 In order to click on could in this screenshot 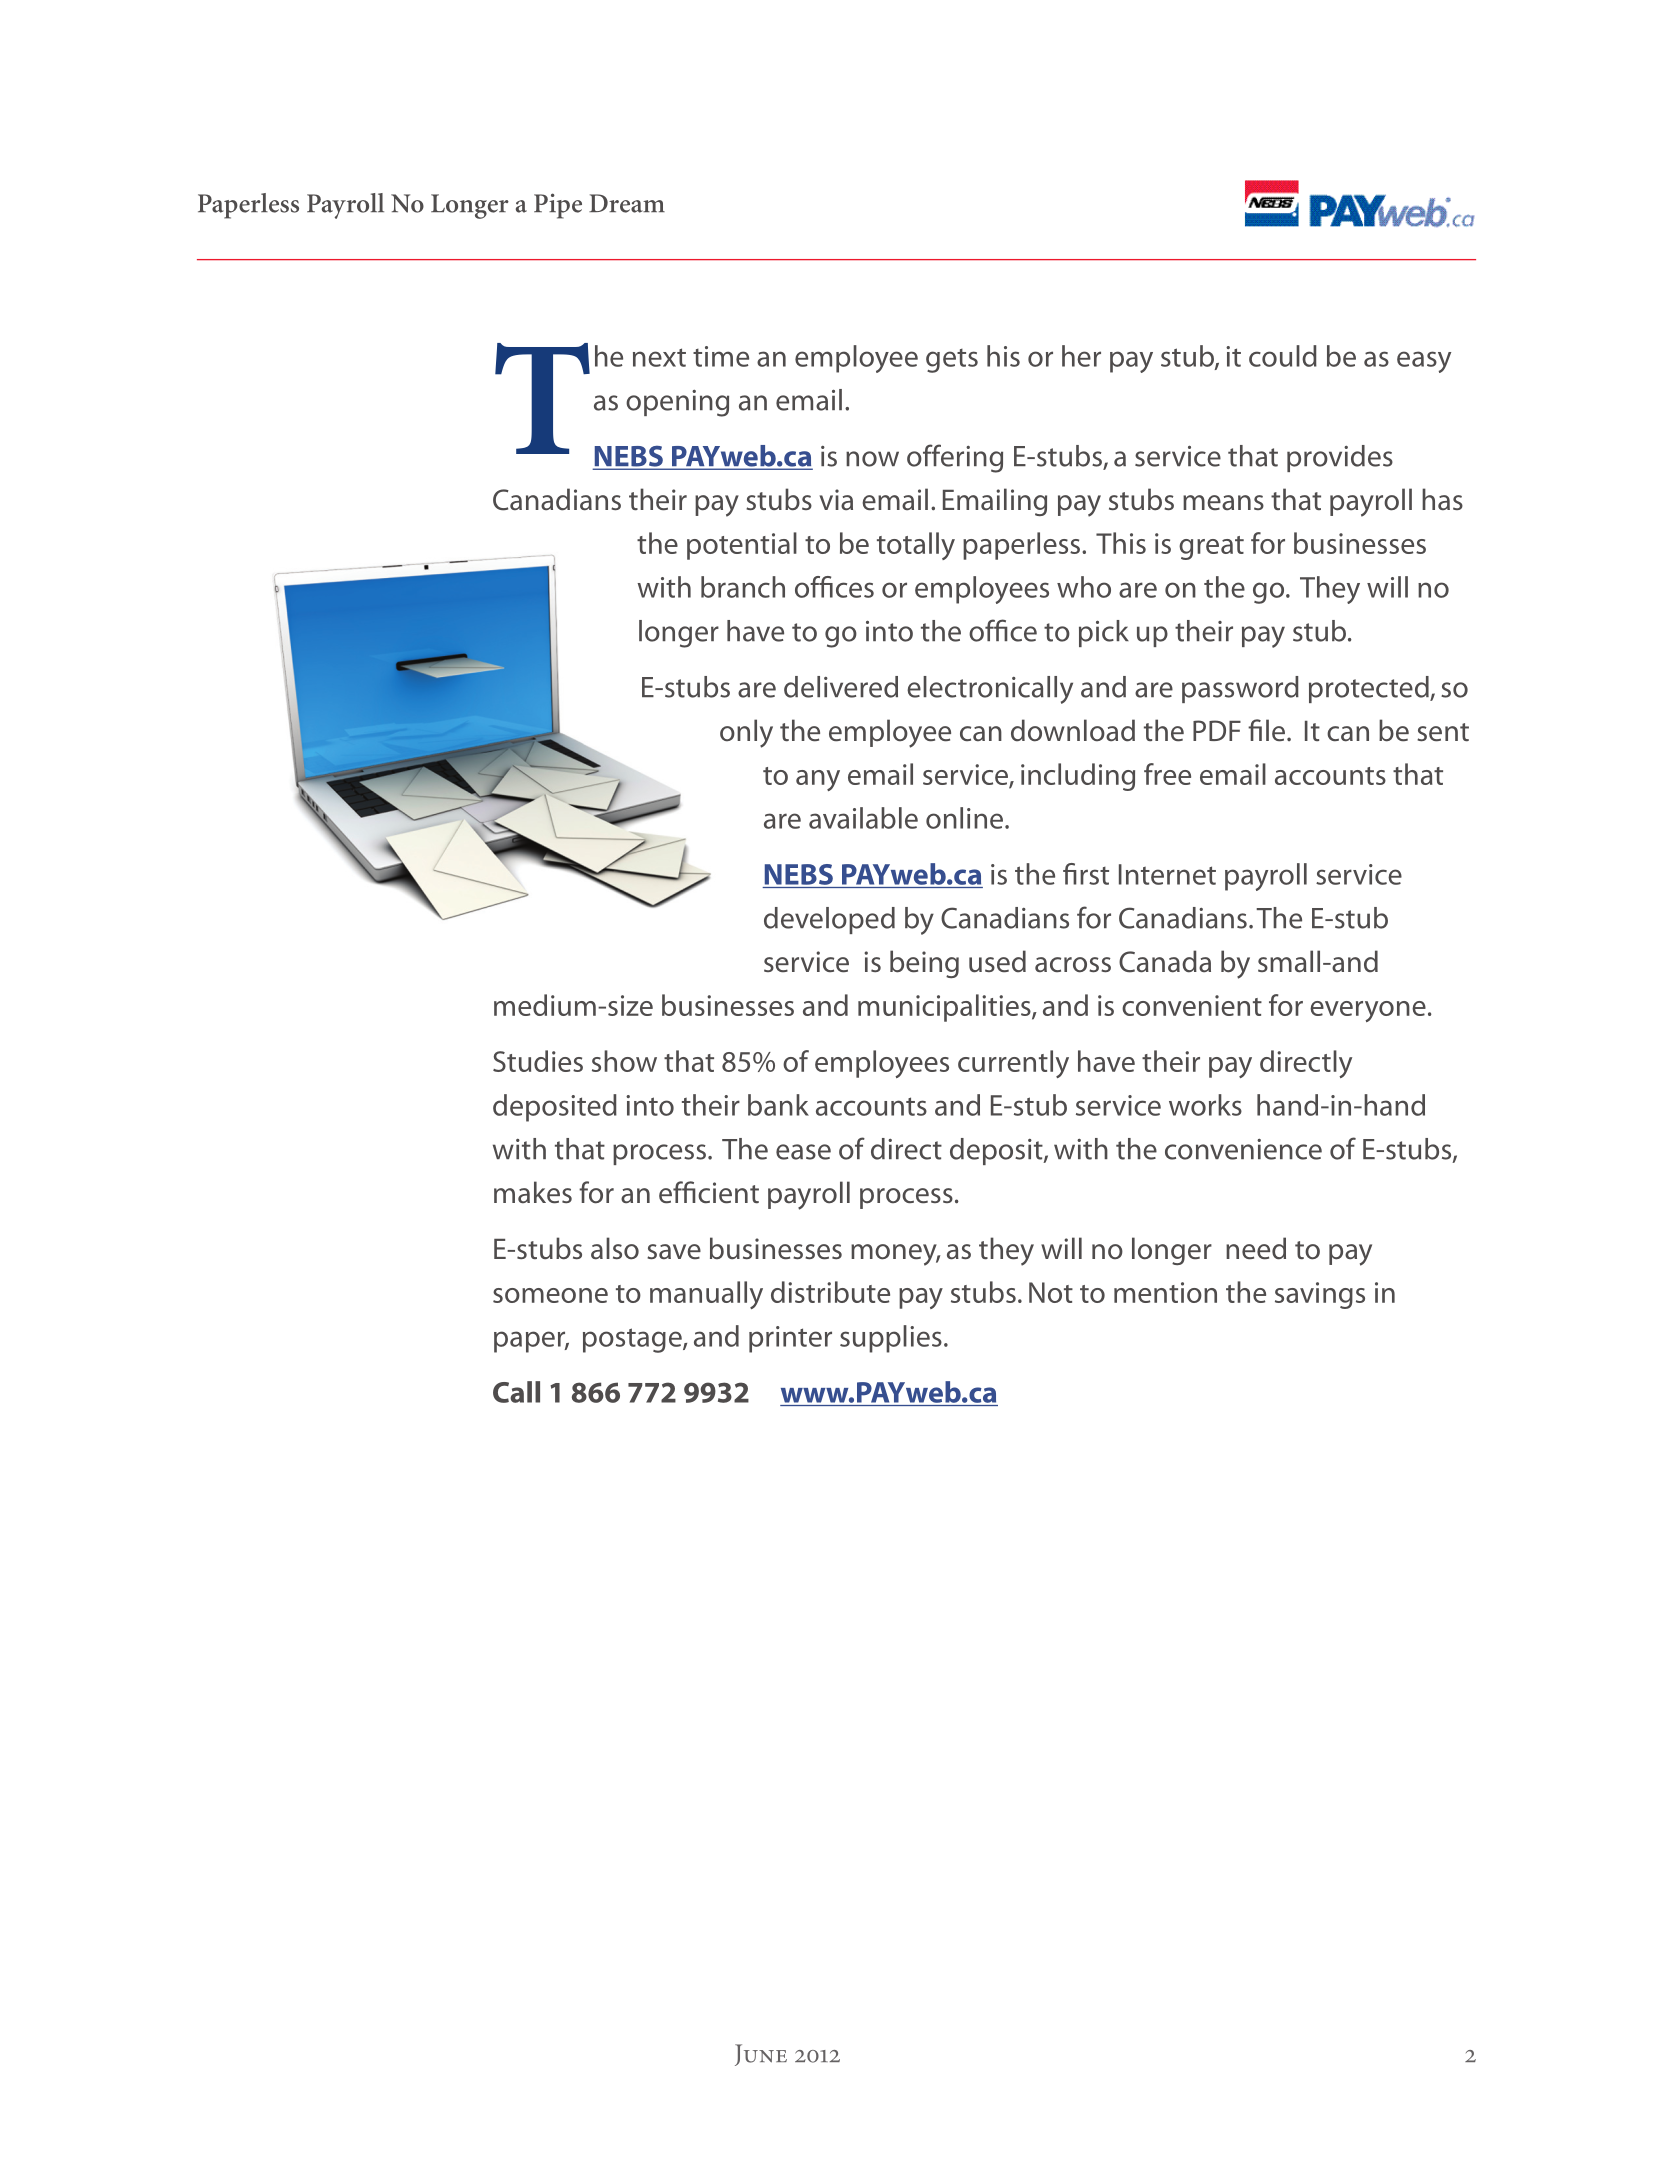, I will do `click(1283, 356)`.
